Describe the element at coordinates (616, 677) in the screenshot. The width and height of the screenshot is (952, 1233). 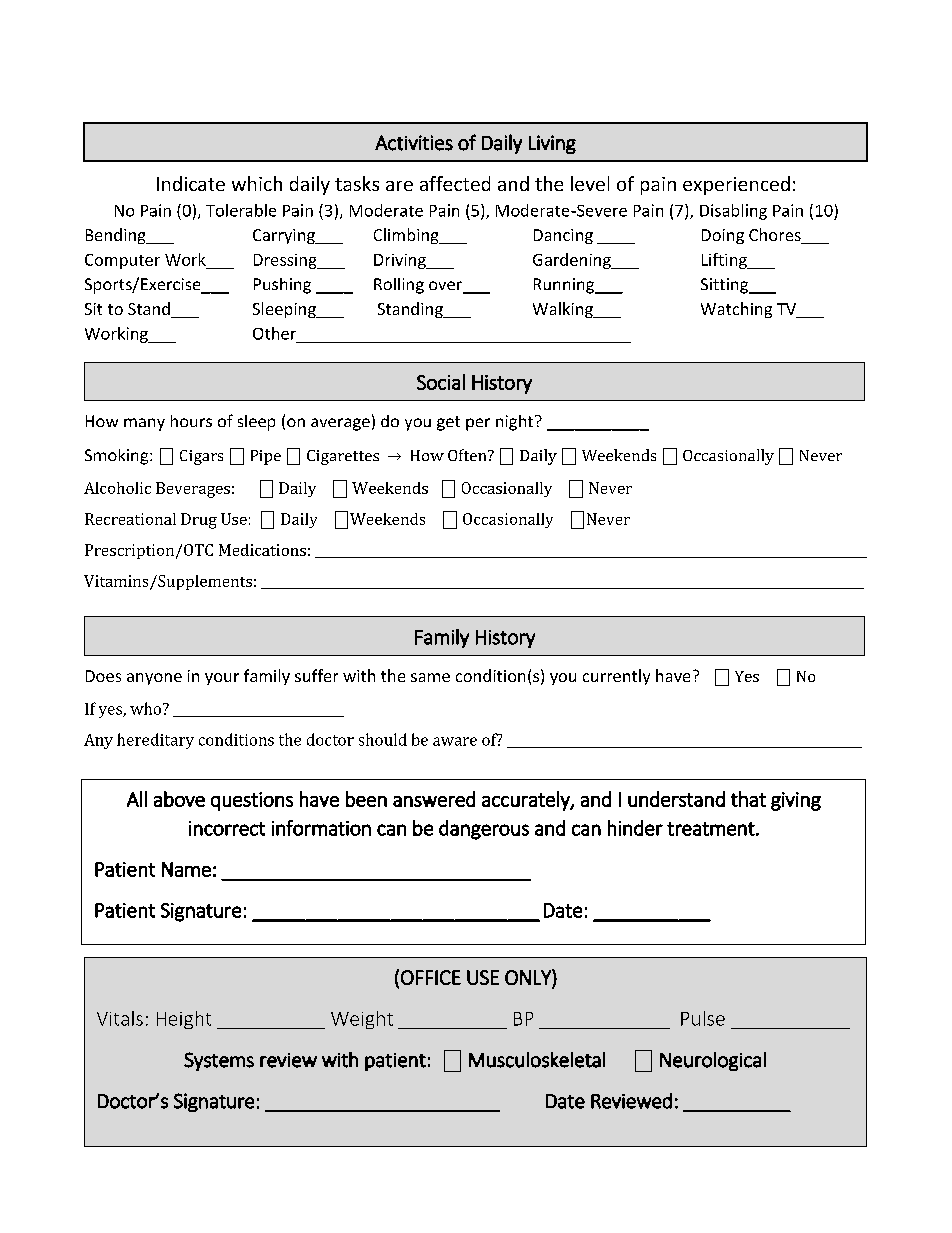
I see `currently` at that location.
